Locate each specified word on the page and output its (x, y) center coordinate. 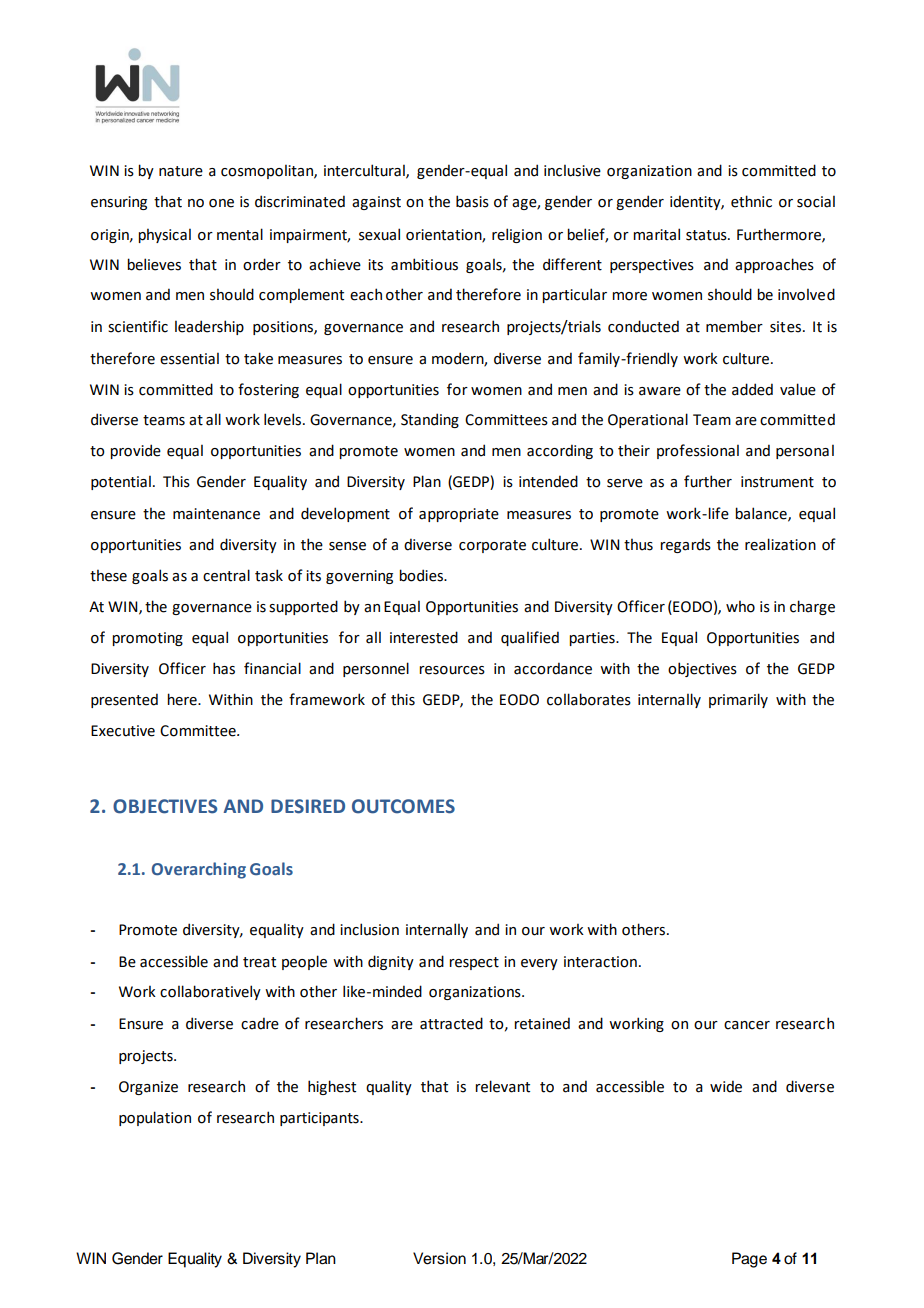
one (221, 203)
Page (749, 1260)
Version (439, 1258)
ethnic (751, 201)
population (155, 1118)
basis (472, 201)
